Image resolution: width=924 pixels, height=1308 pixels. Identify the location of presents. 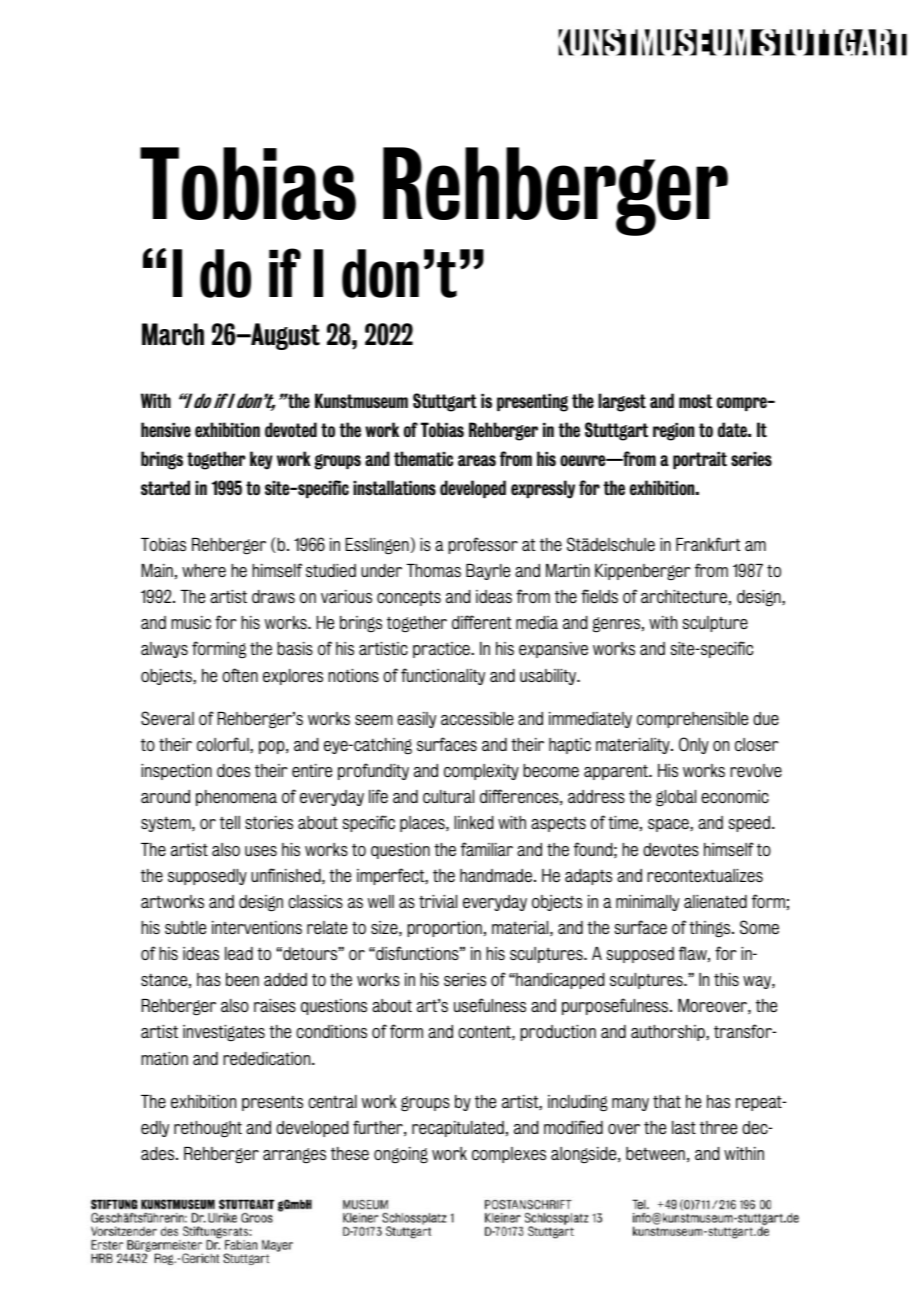
(272, 1103).
